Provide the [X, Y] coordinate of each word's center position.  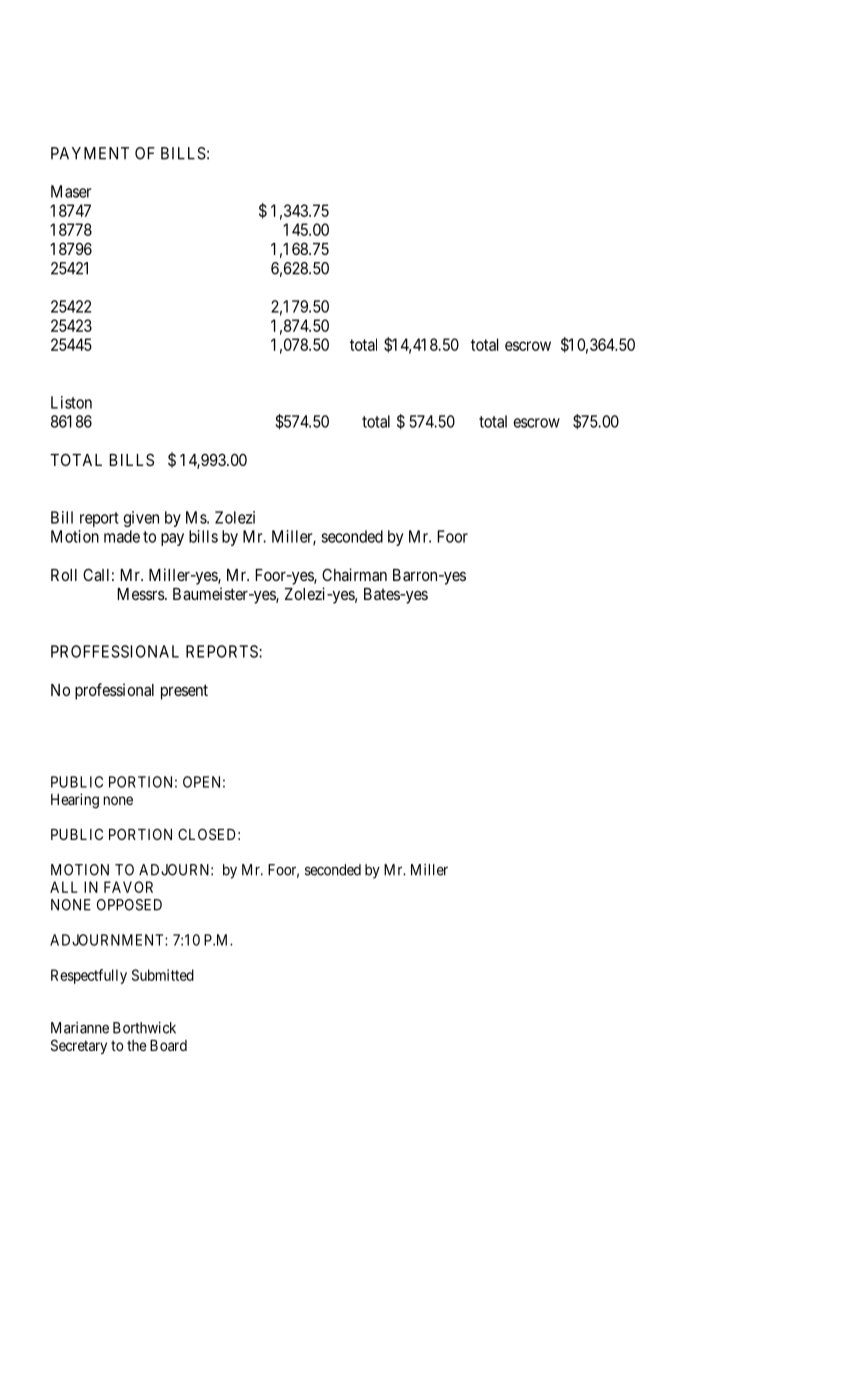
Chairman [354, 574]
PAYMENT [90, 153]
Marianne [80, 1028]
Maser [71, 191]
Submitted [163, 975]
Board [168, 1045]
